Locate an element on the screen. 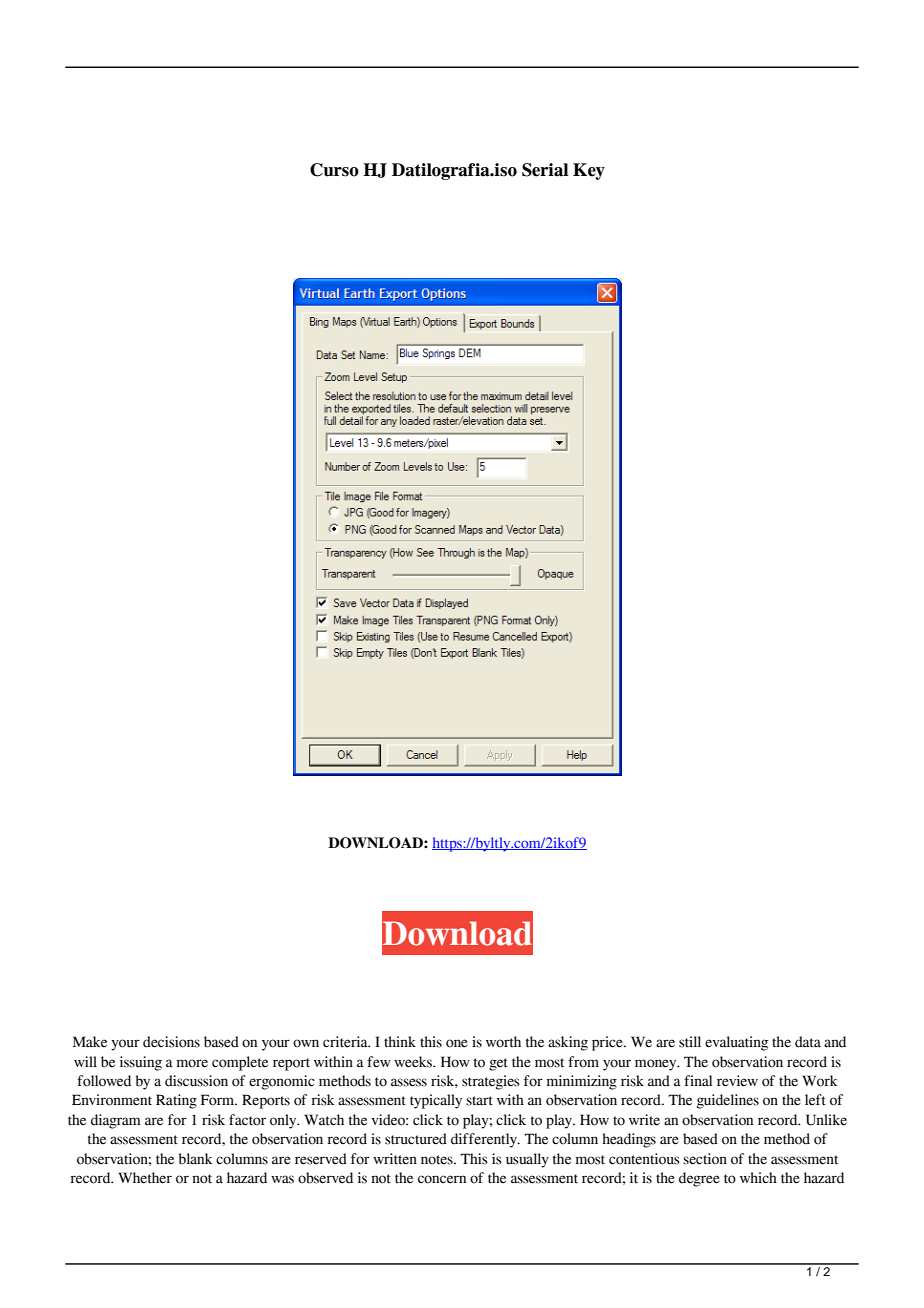 The image size is (924, 1308). Key is located at coordinates (589, 171).
